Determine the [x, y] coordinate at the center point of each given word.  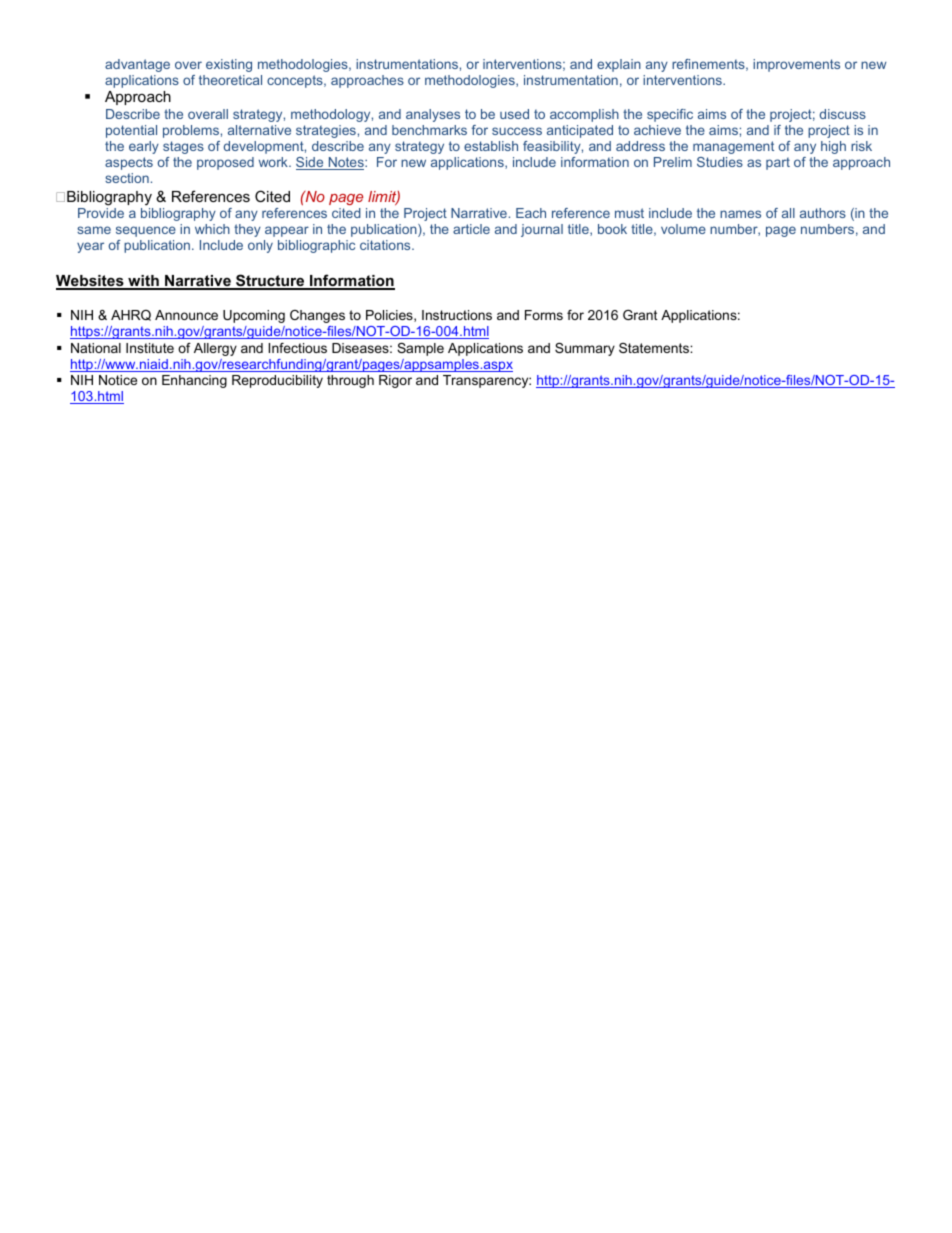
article [471, 229]
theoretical [230, 80]
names [740, 214]
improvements [796, 65]
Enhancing [194, 381]
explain [619, 65]
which [212, 229]
